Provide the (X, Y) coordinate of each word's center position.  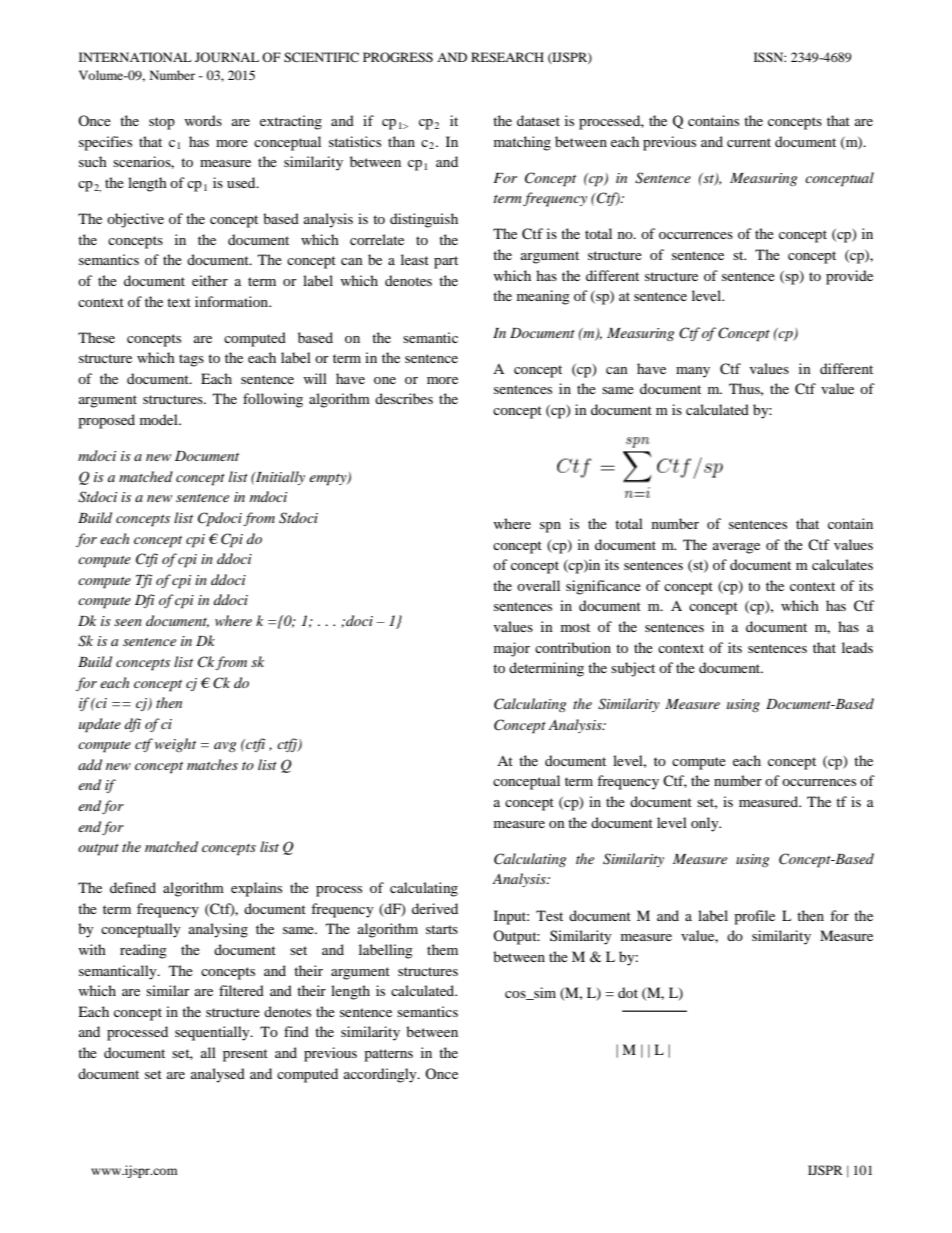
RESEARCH (507, 57)
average (736, 548)
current (749, 142)
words (203, 120)
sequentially (213, 1033)
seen (128, 622)
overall (538, 585)
